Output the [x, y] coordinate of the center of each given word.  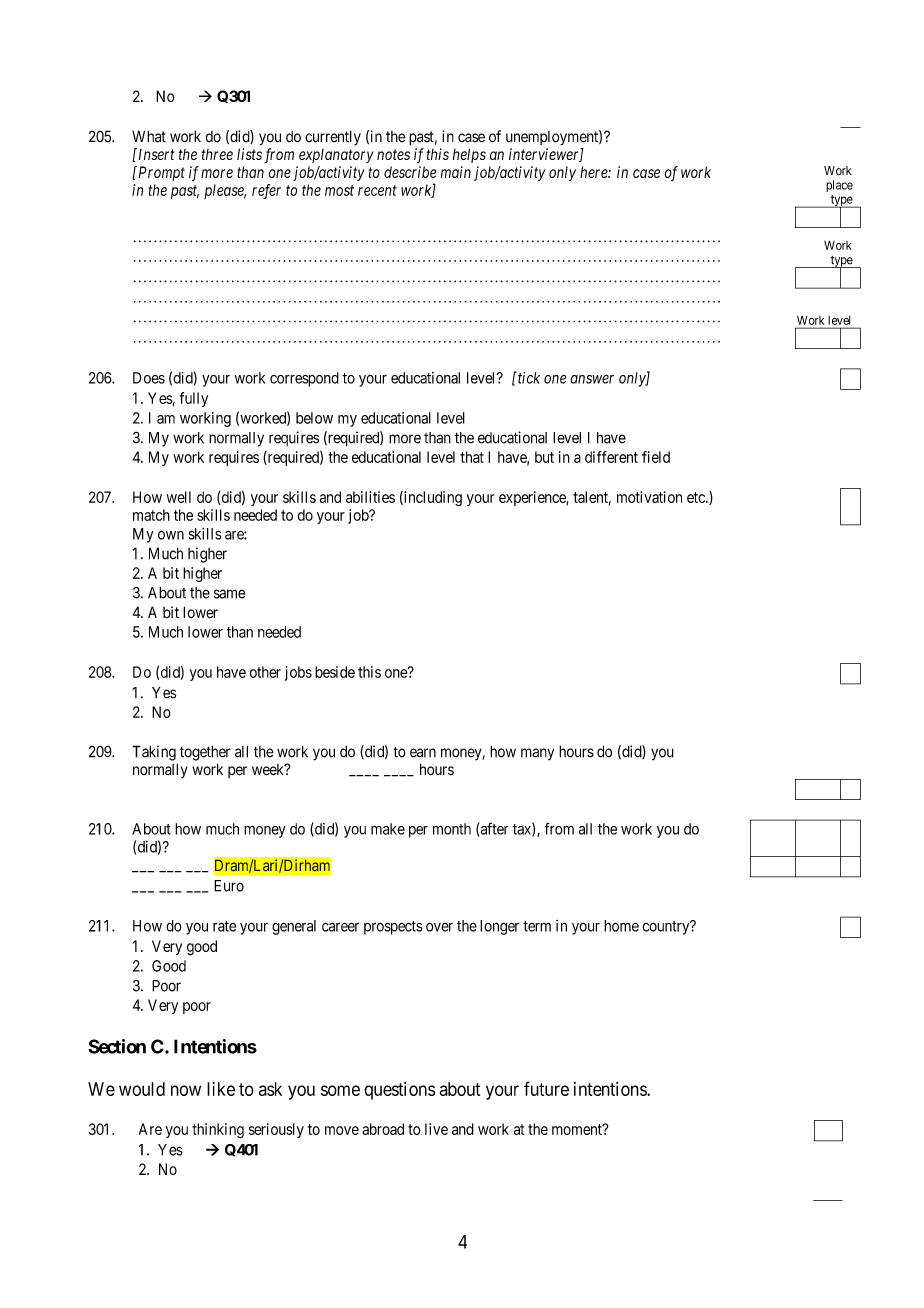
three [217, 154]
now [186, 1090]
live [436, 1129]
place [839, 186]
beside [335, 672]
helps [469, 155]
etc [697, 497]
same [229, 594]
